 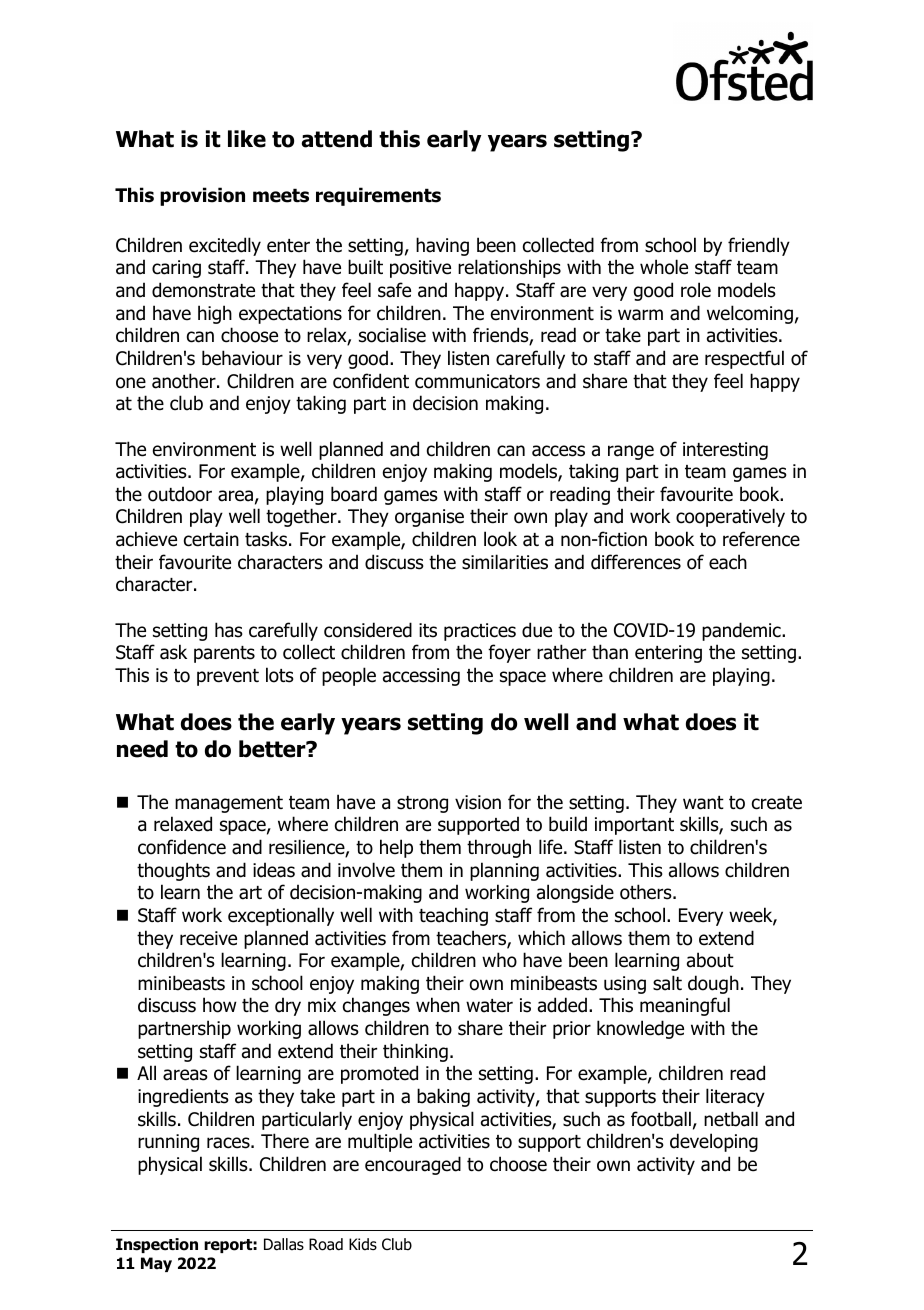 What do you see at coordinates (759, 246) in the screenshot?
I see `friendly` at bounding box center [759, 246].
